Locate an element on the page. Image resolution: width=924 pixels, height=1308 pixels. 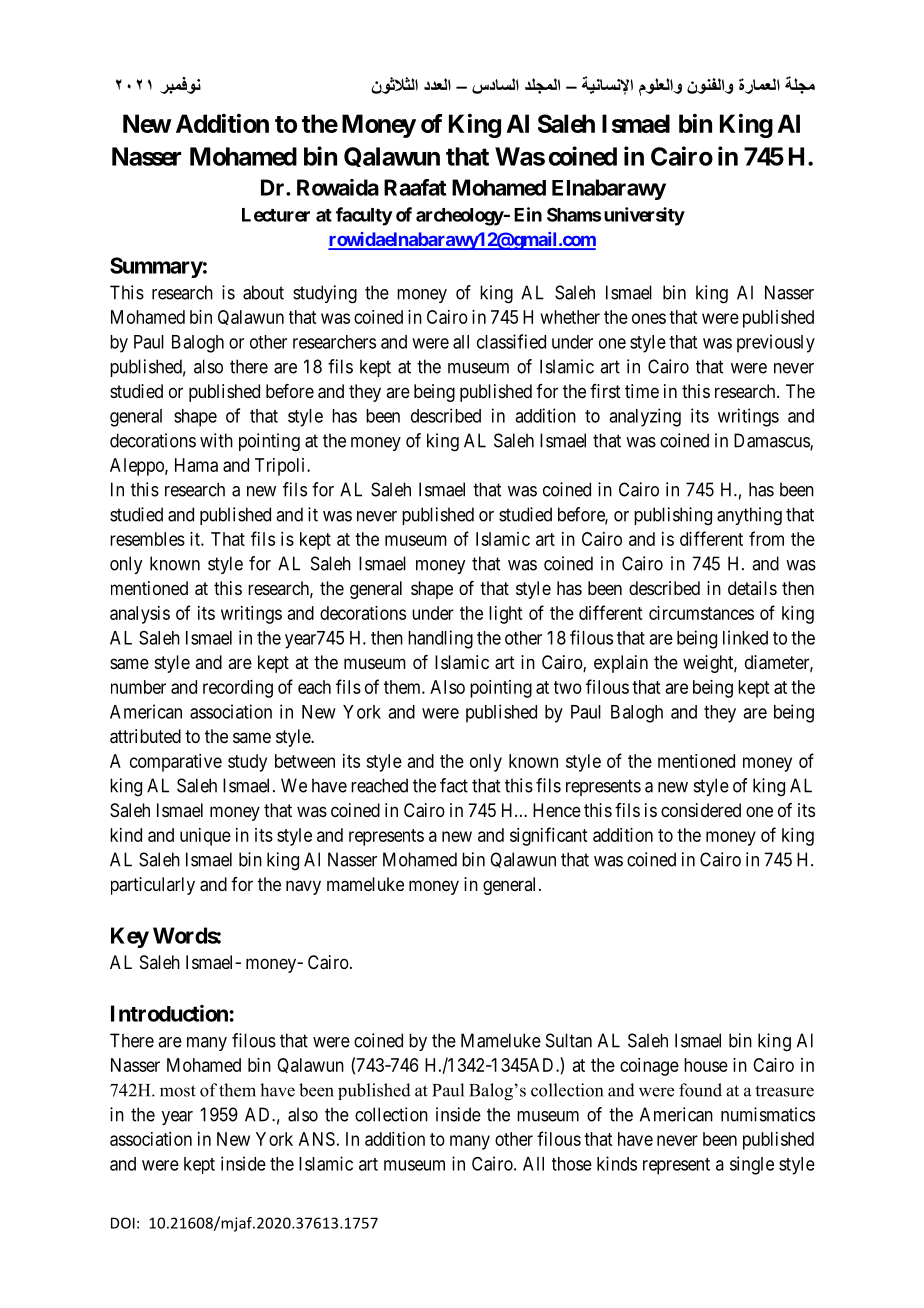
Summary is located at coordinates (156, 267).
